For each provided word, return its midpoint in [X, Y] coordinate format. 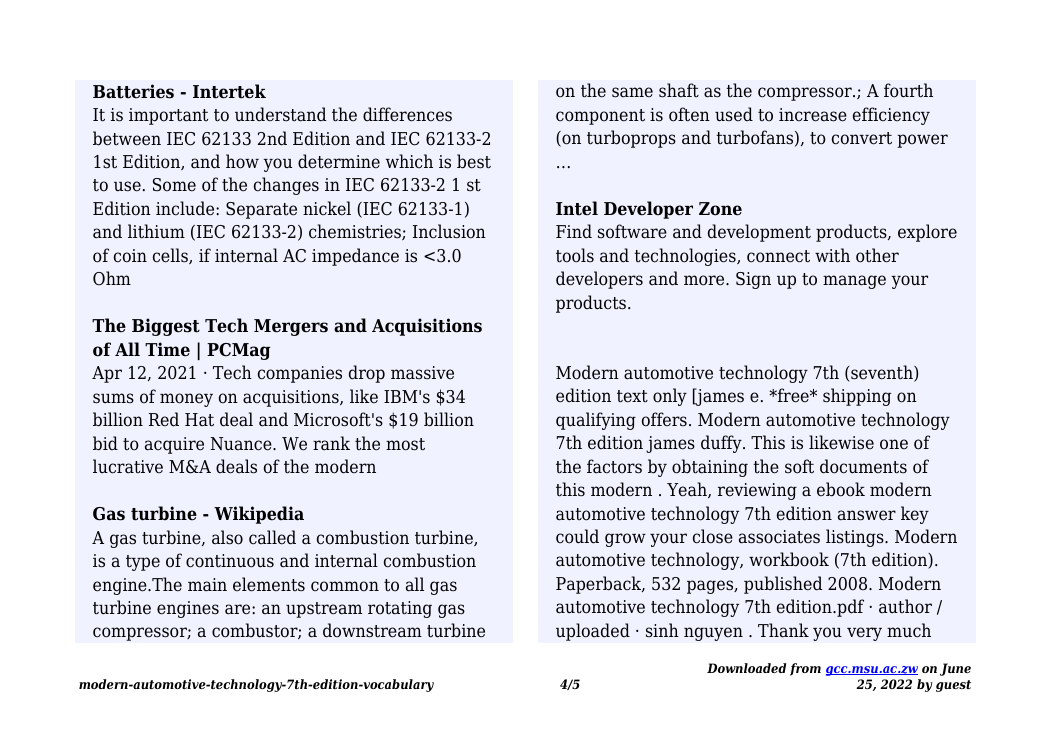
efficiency [891, 116]
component [600, 117]
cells [171, 256]
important [168, 116]
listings [856, 538]
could [577, 536]
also [227, 537]
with [832, 255]
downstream [372, 630]
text [632, 396]
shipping [857, 397]
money [186, 400]
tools [575, 255]
